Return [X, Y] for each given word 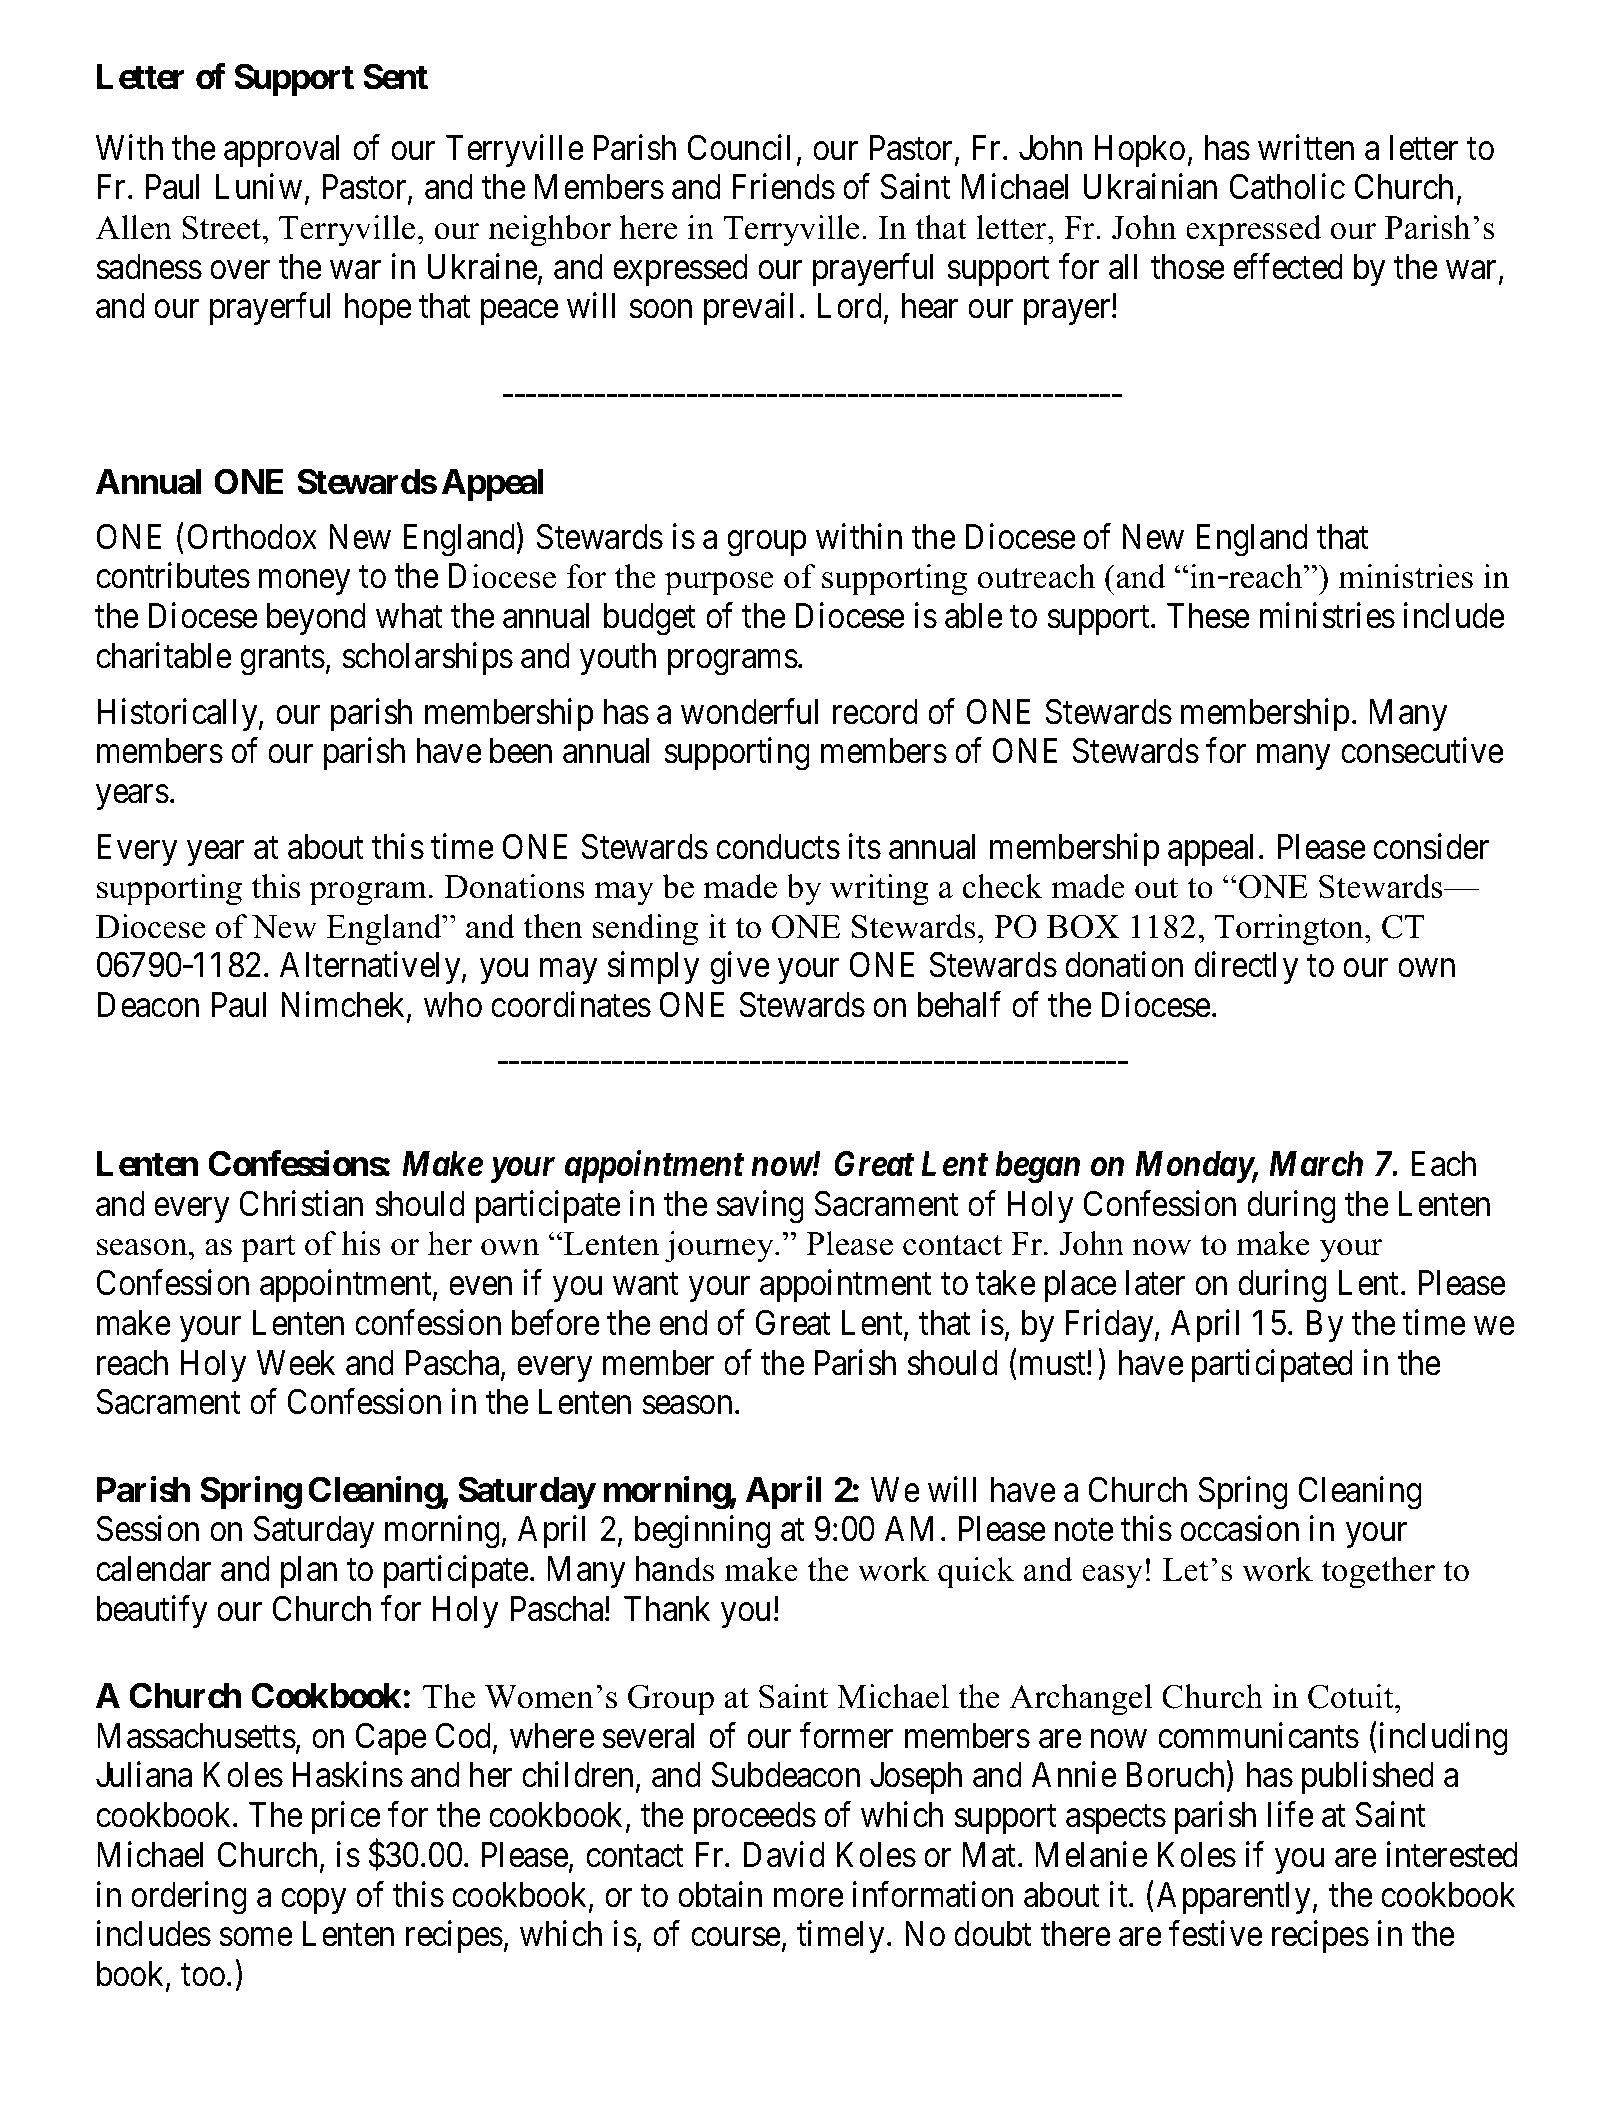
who [453, 1005]
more [809, 1898]
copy [313, 1901]
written [1306, 147]
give [740, 968]
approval [281, 151]
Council [739, 147]
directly [1246, 968]
